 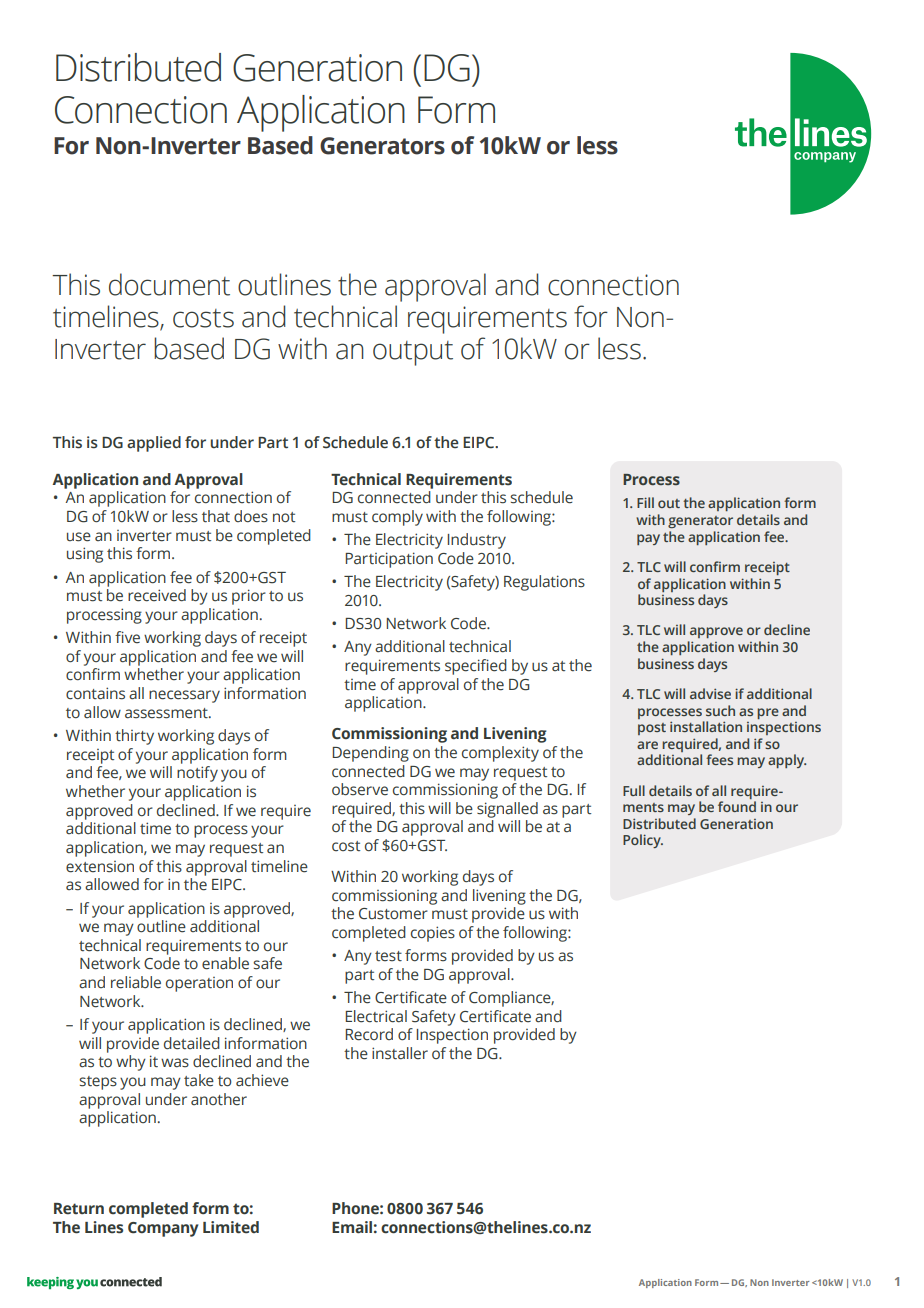 I want to click on Company, so click(x=163, y=1229).
